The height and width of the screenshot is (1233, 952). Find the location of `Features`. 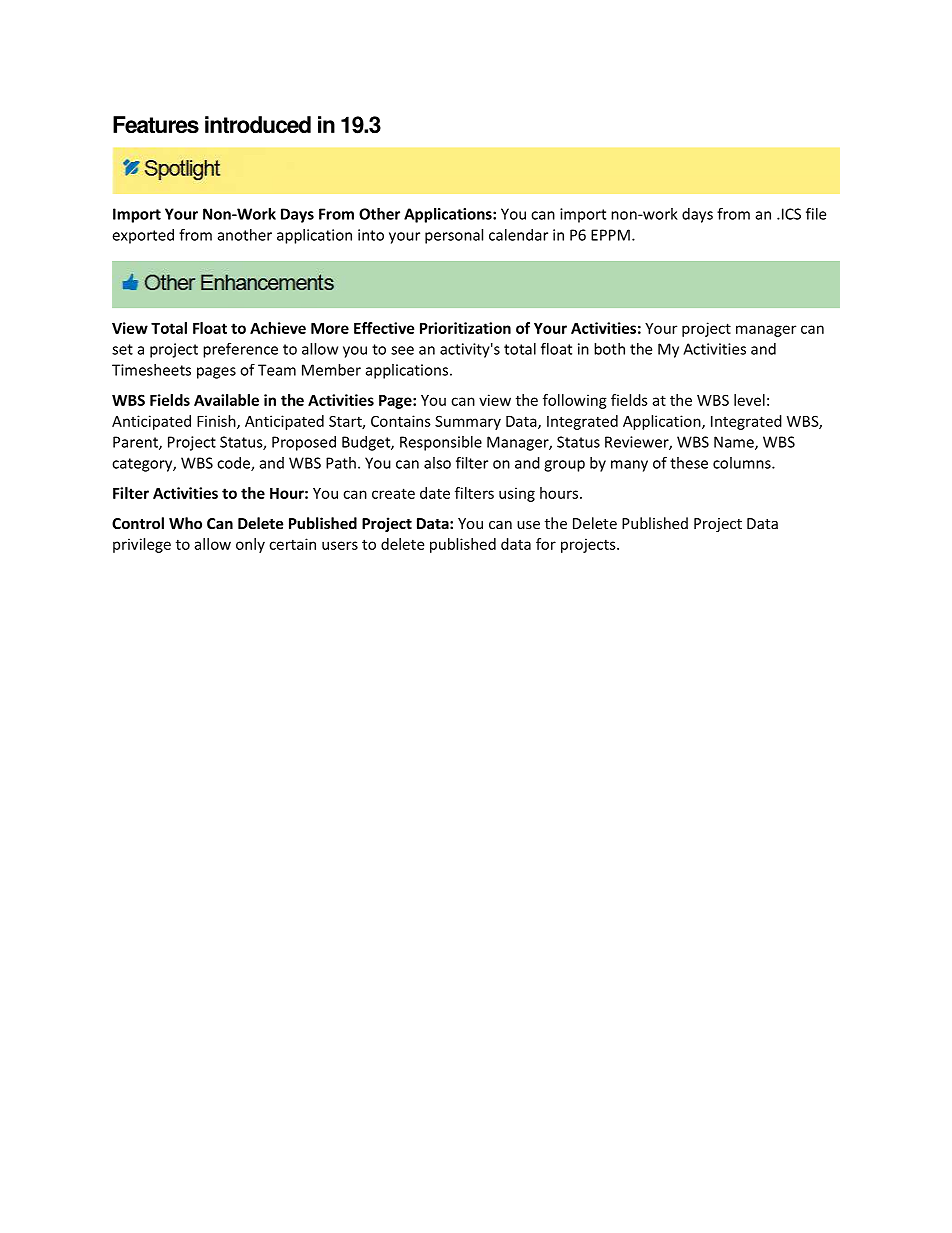

Features is located at coordinates (156, 125).
